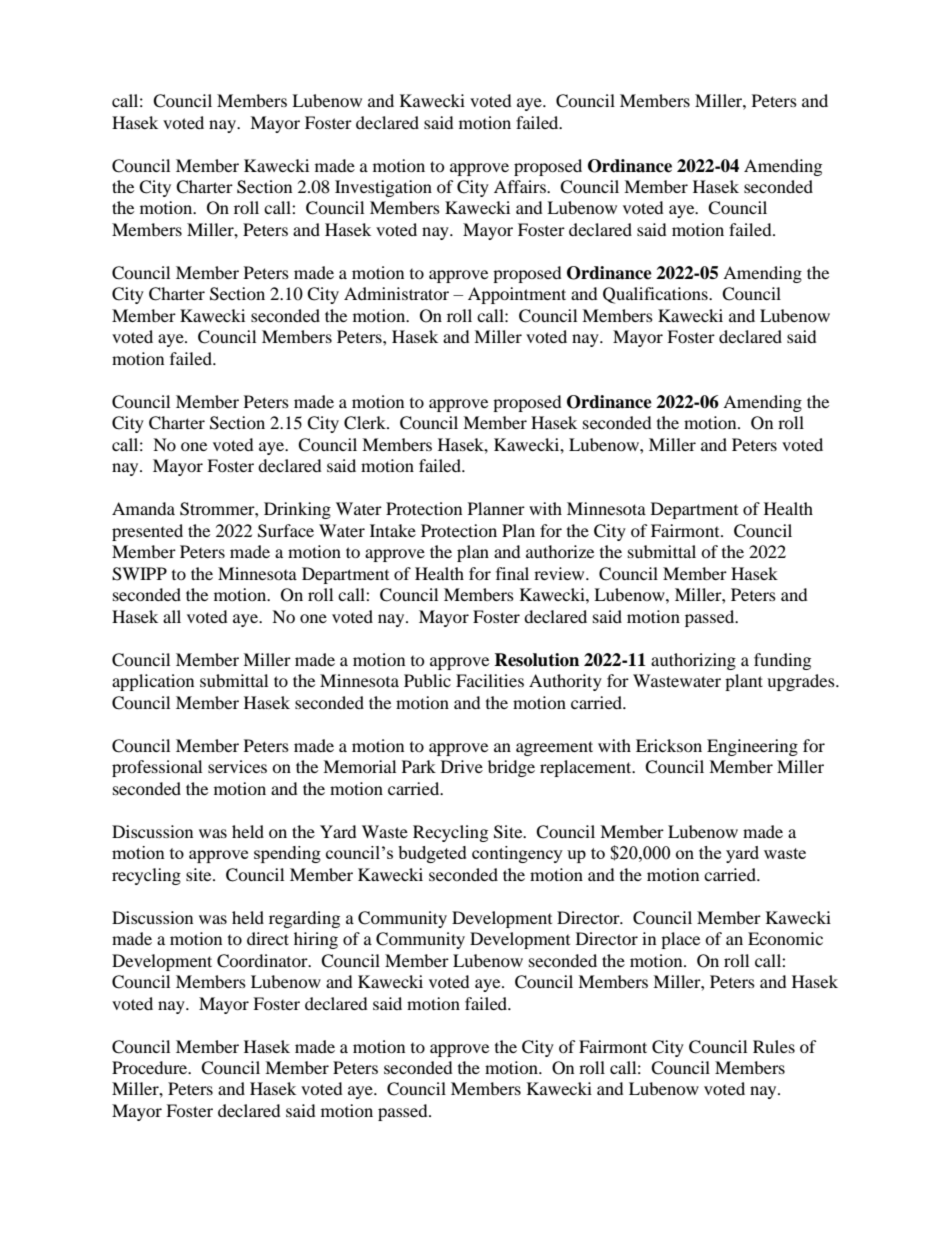  Describe the element at coordinates (521, 186) in the screenshot. I see `Affairs` at that location.
